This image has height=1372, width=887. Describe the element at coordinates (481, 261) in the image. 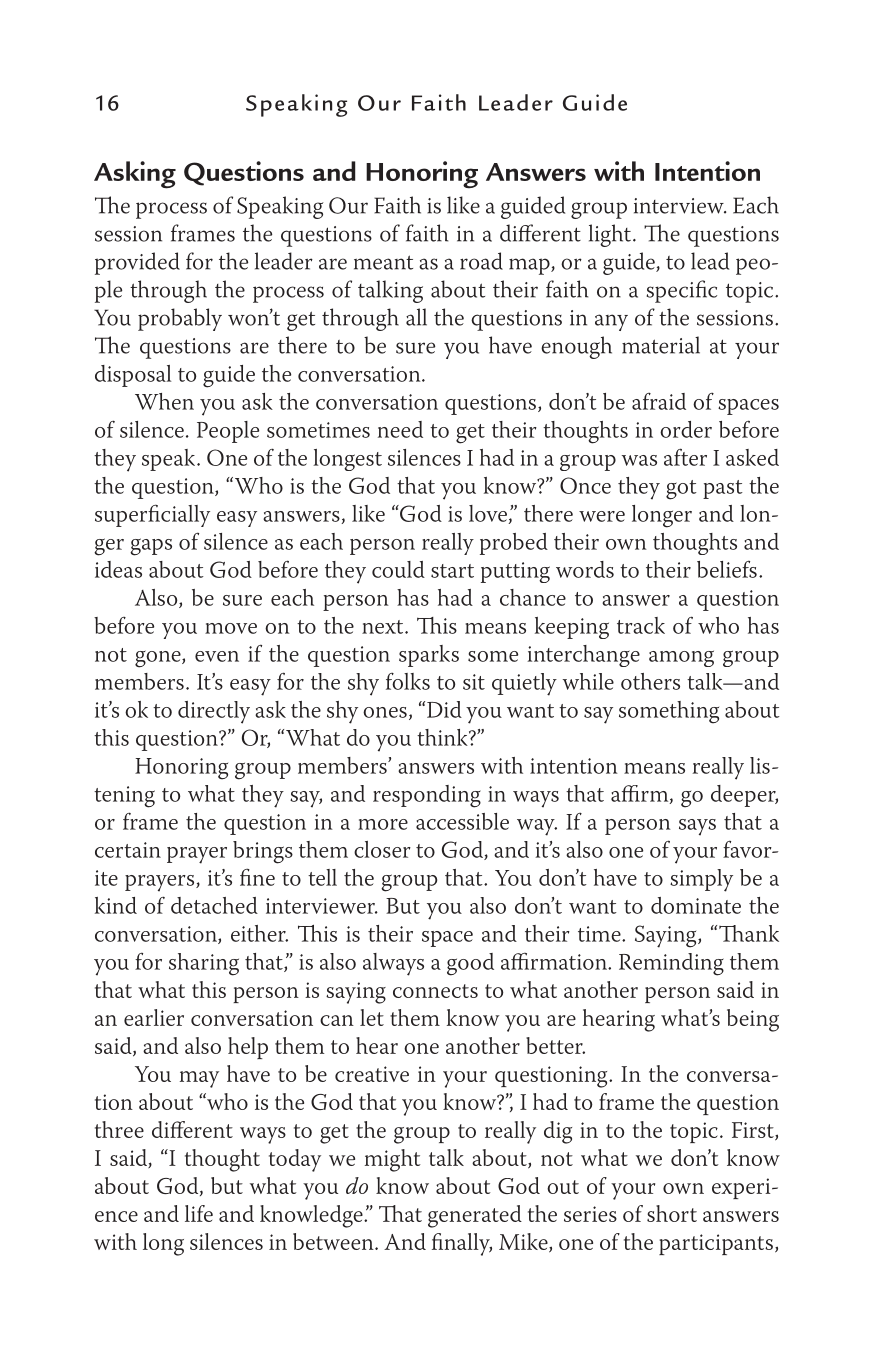

I see `road` at that location.
